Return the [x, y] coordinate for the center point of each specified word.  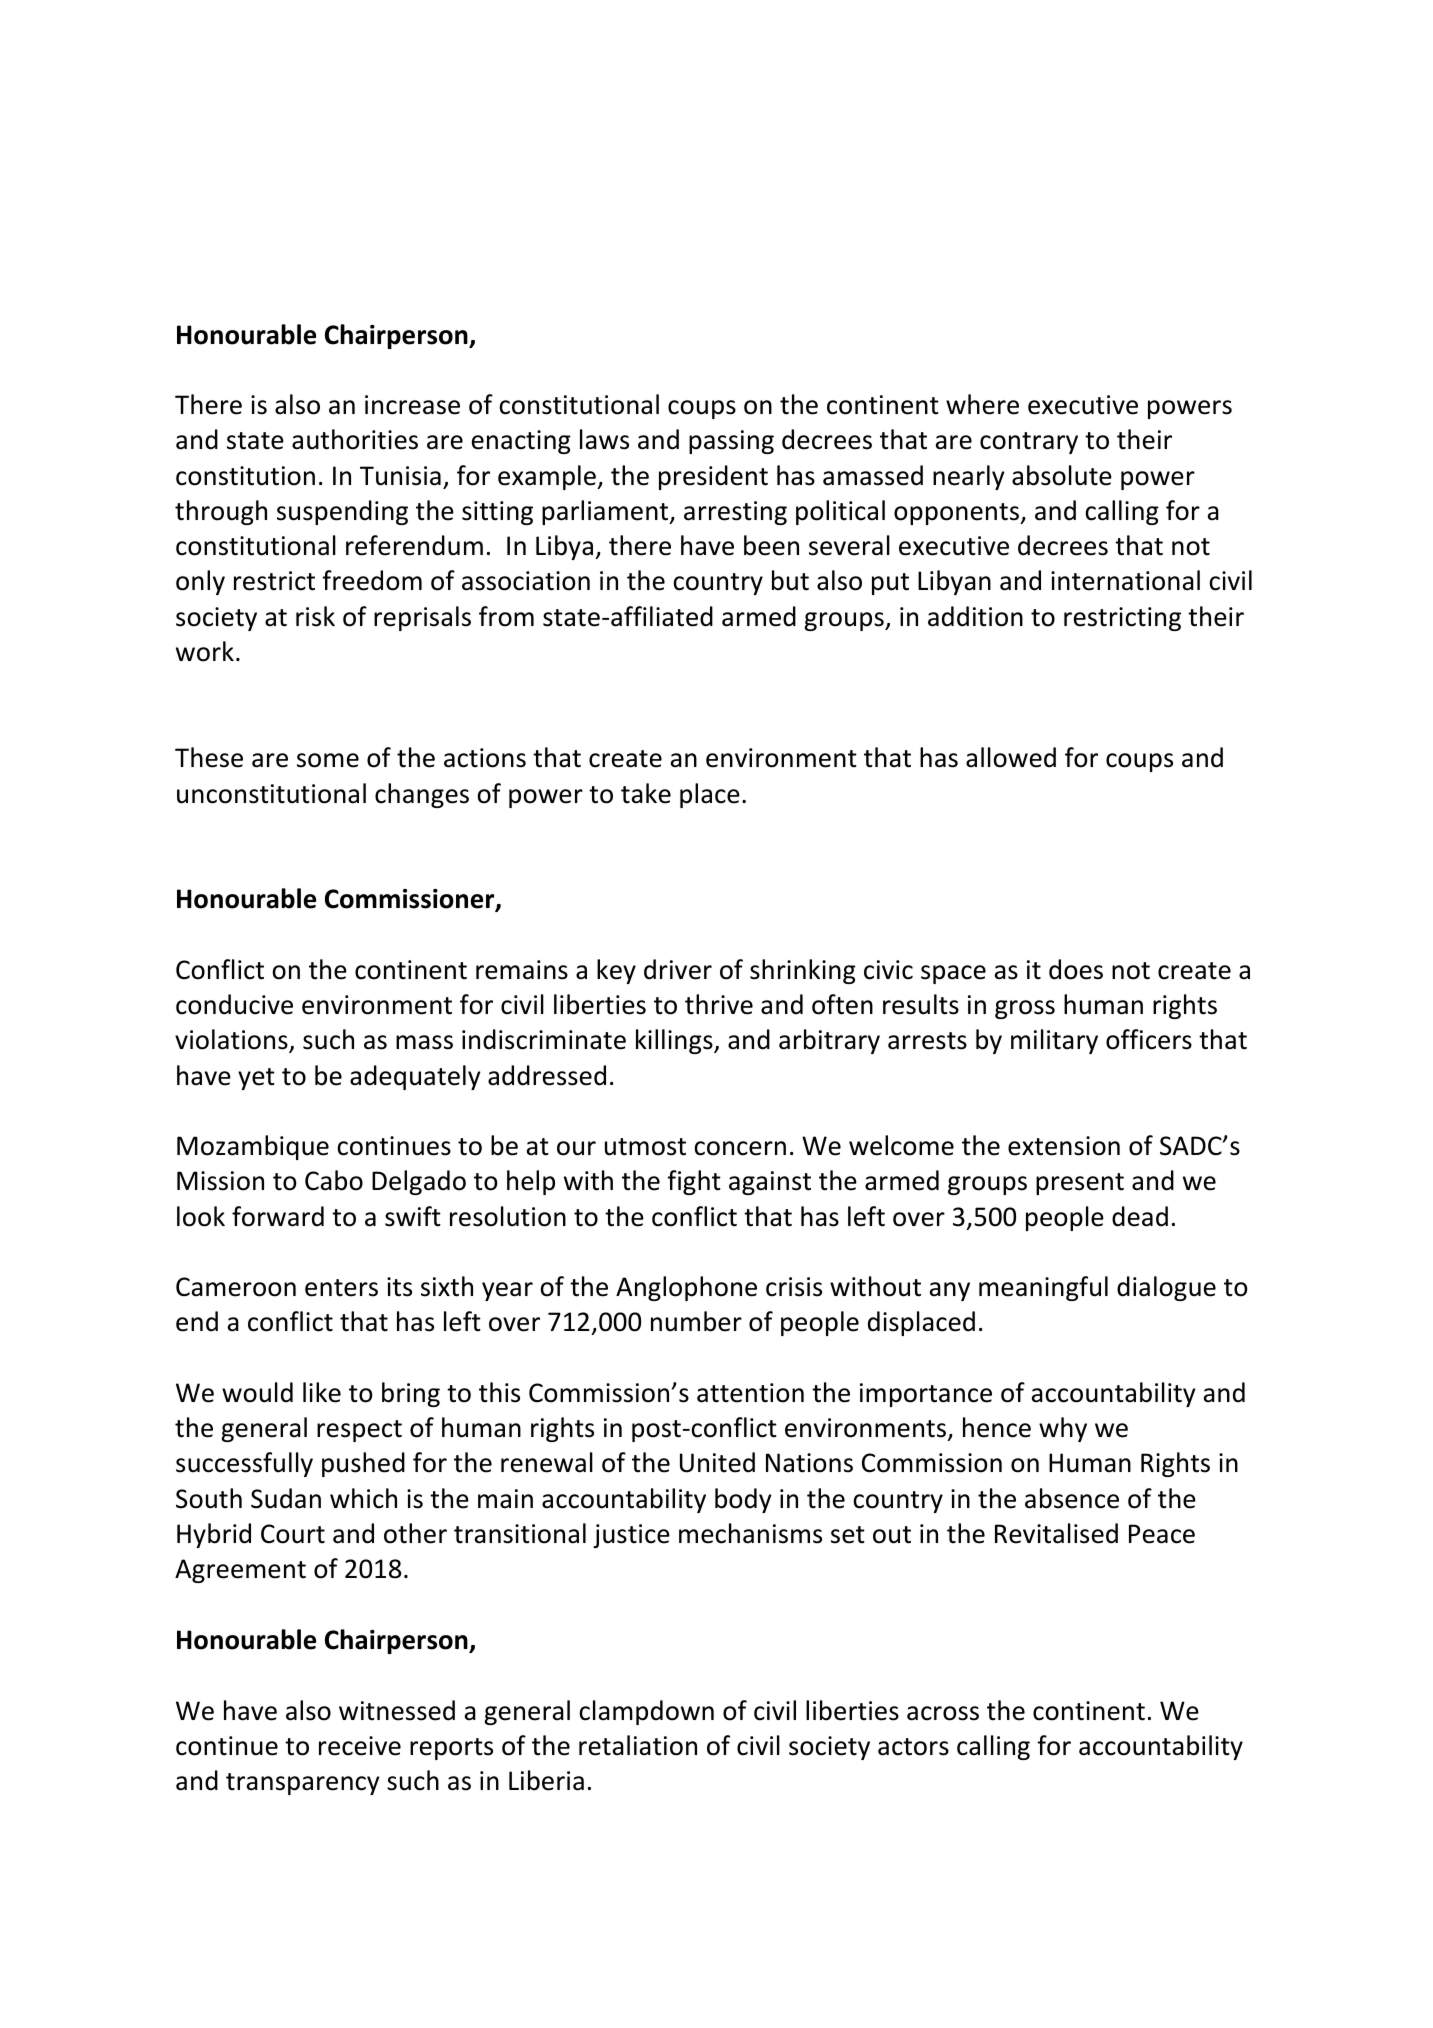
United [717, 1462]
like [322, 1392]
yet [256, 1079]
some [328, 760]
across [943, 1713]
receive [360, 1746]
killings [675, 1041]
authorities [355, 439]
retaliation [638, 1745]
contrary [1029, 443]
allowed [1011, 757]
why [1063, 1429]
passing [731, 442]
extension [1064, 1146]
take [646, 793]
